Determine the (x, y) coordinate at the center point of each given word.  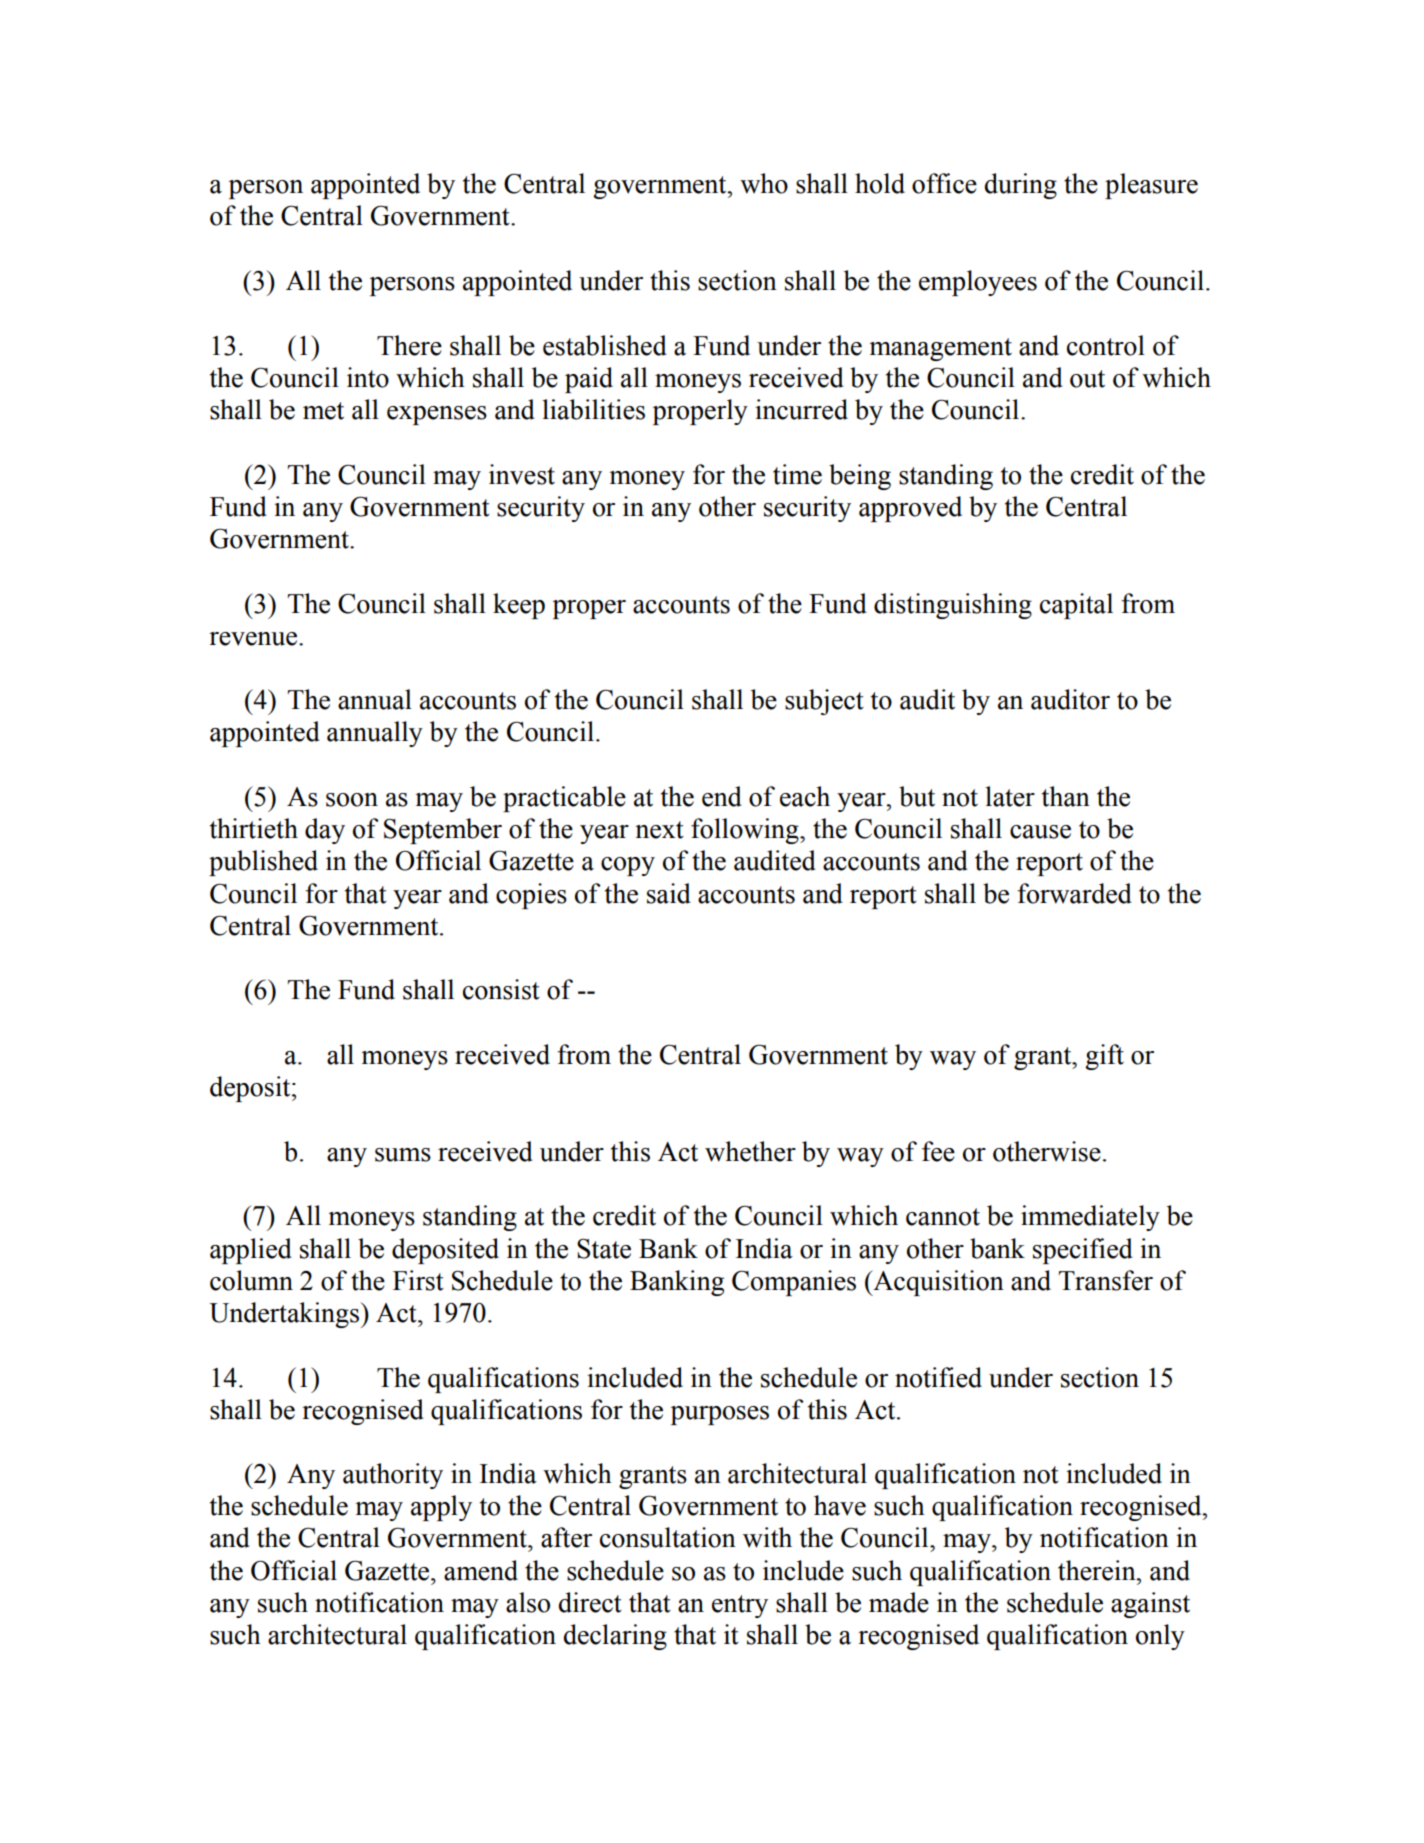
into (368, 377)
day (325, 831)
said (669, 893)
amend (481, 1570)
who (764, 183)
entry (740, 1606)
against (1150, 1605)
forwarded (1074, 893)
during (1021, 186)
